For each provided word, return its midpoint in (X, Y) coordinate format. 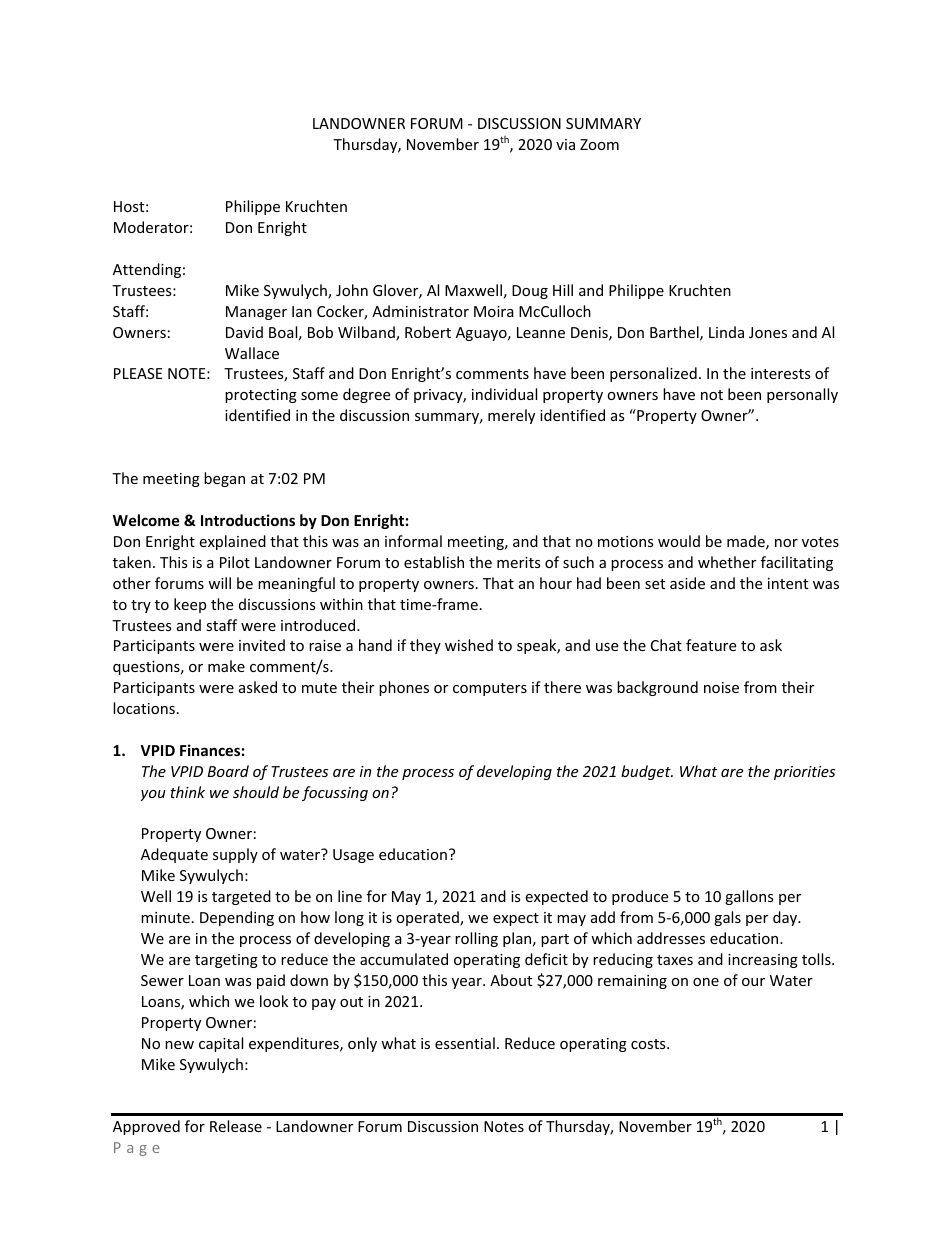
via (565, 144)
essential (465, 1043)
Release (236, 1126)
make (226, 666)
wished (469, 645)
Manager (256, 313)
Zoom (599, 144)
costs (649, 1044)
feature (711, 645)
